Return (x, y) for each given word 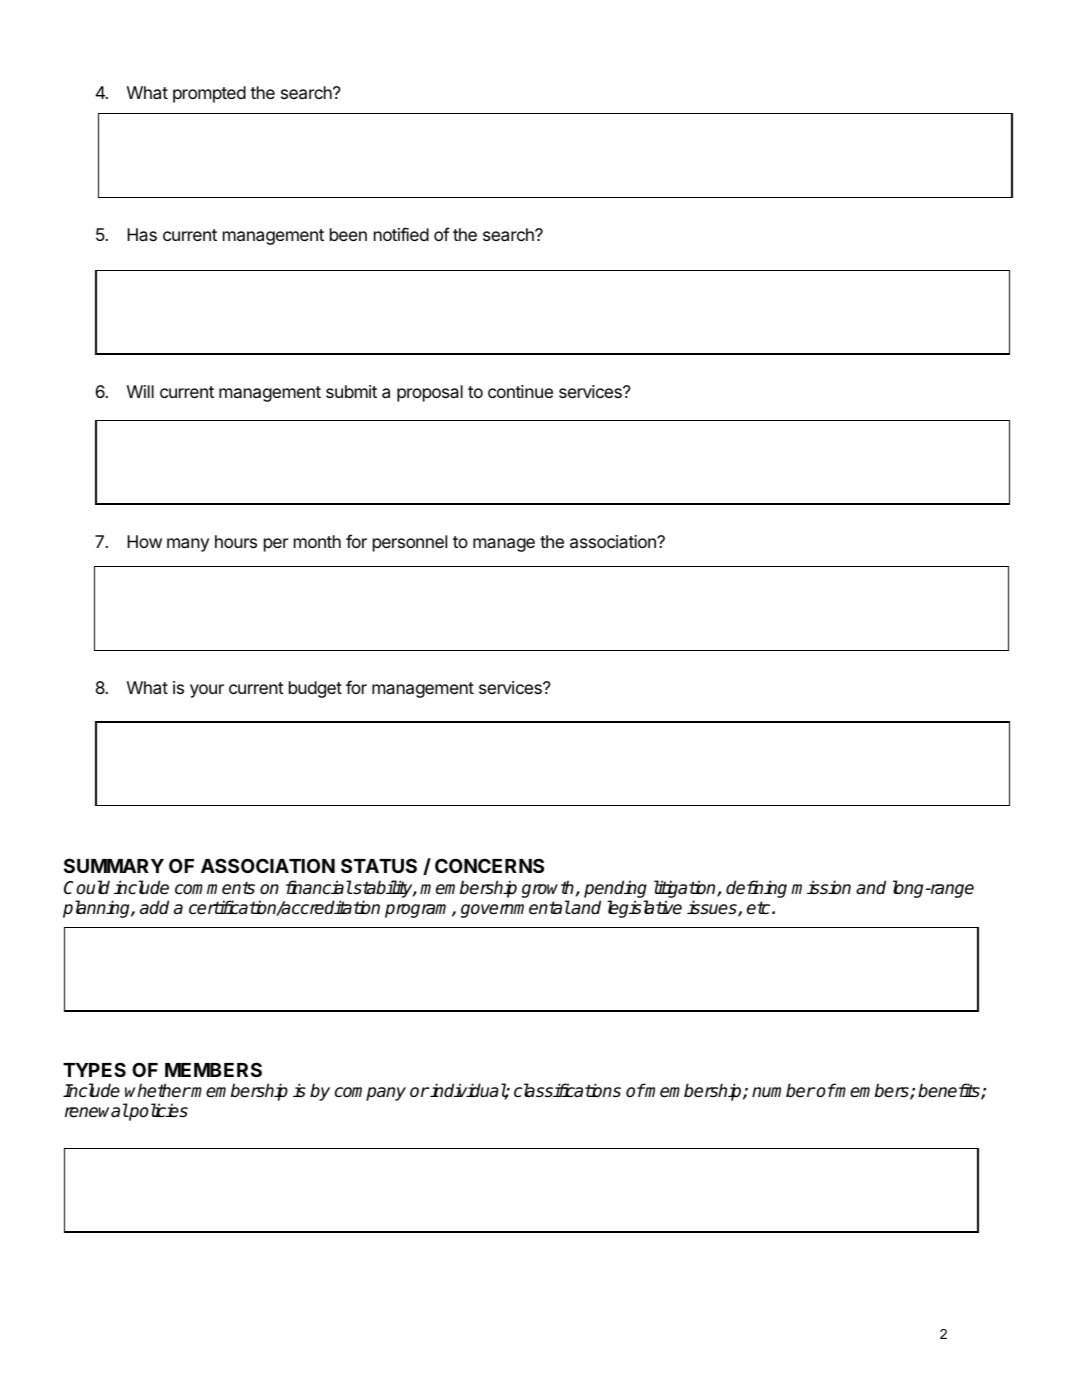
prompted (209, 94)
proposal (430, 393)
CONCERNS (489, 865)
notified (401, 234)
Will (140, 391)
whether (158, 1090)
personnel (410, 543)
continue (520, 391)
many (188, 545)
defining (756, 889)
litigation (686, 890)
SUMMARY (114, 865)
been (348, 234)
